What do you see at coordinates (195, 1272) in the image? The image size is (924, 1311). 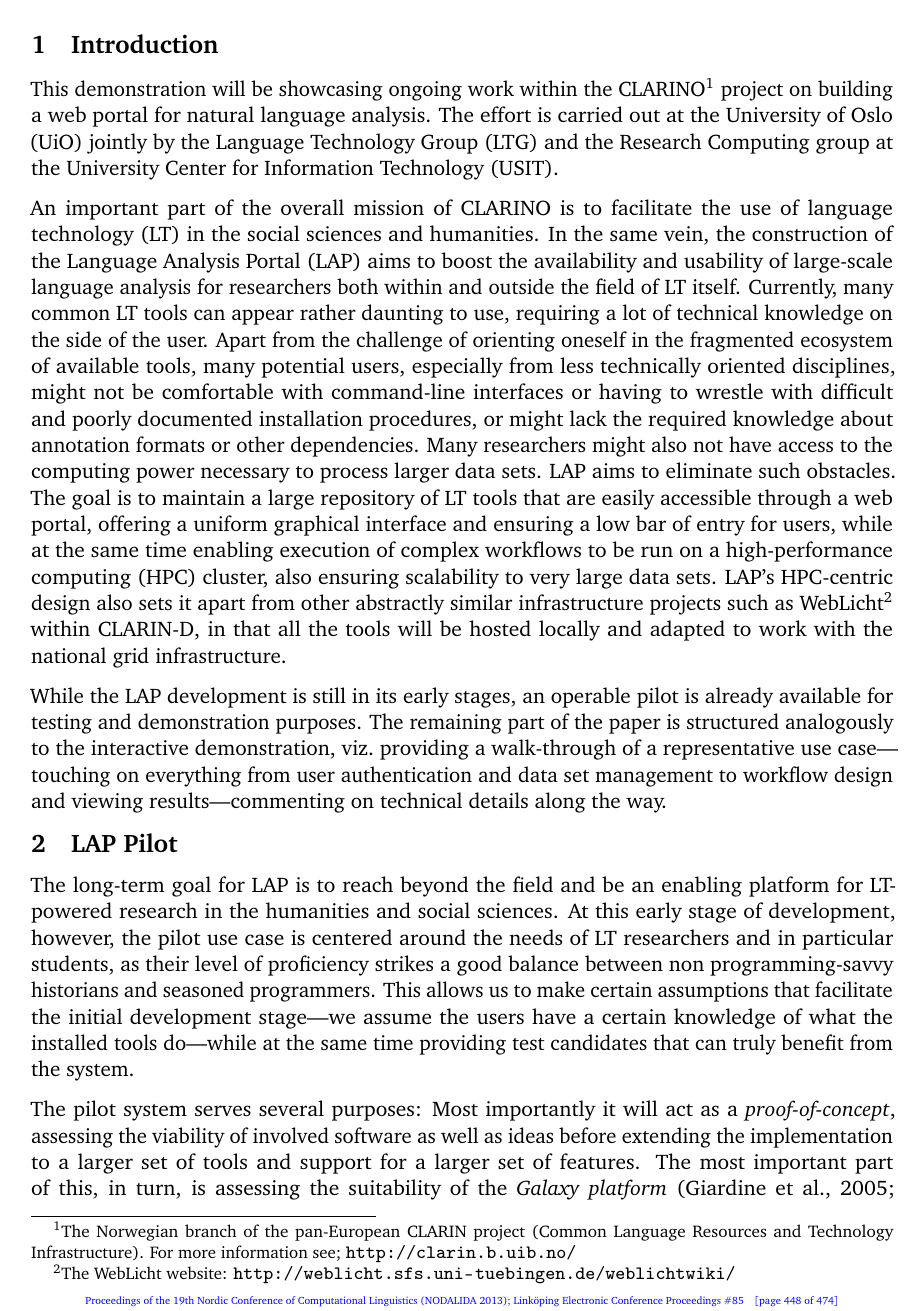 I see `website` at bounding box center [195, 1272].
